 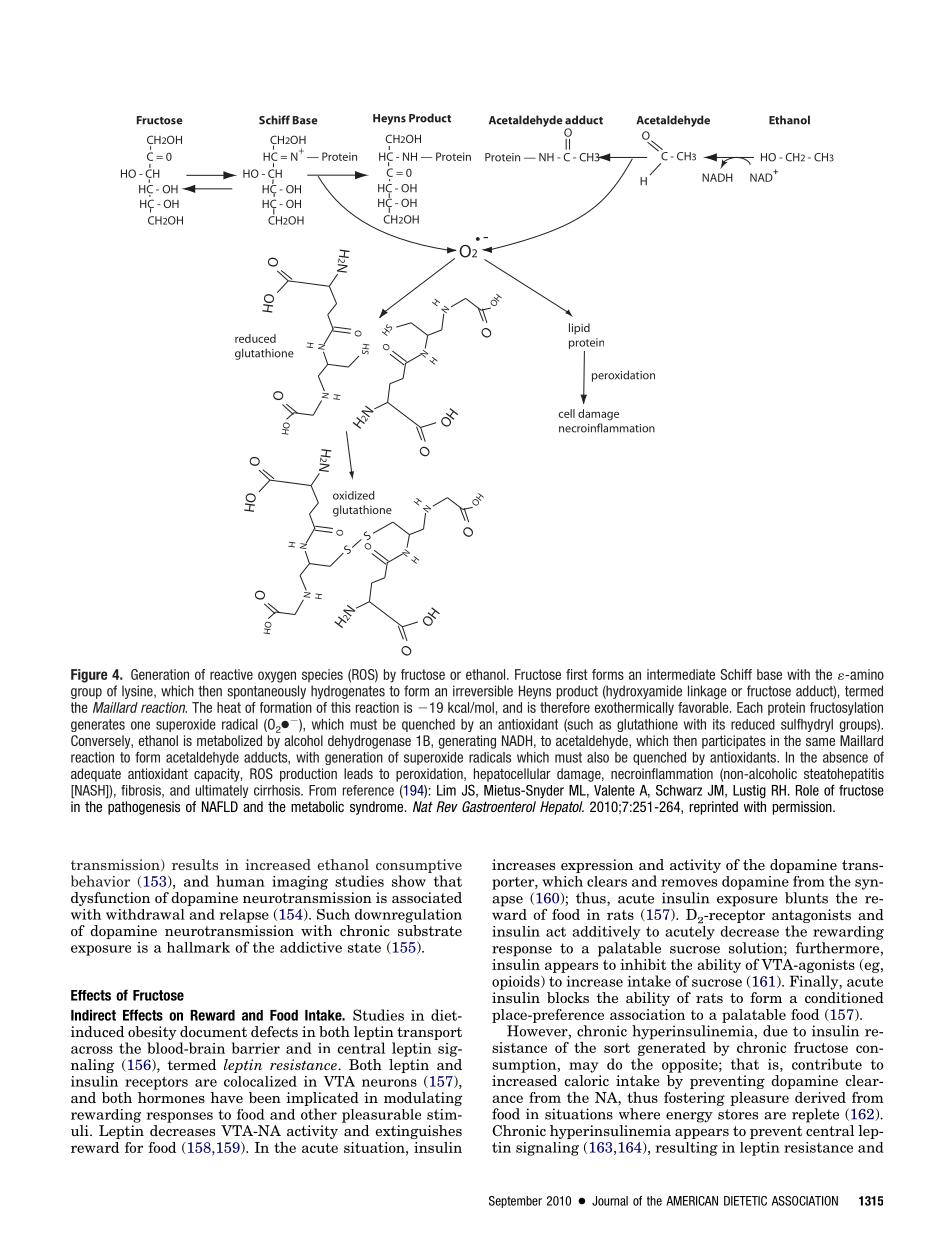 I want to click on lipid, so click(x=579, y=329).
